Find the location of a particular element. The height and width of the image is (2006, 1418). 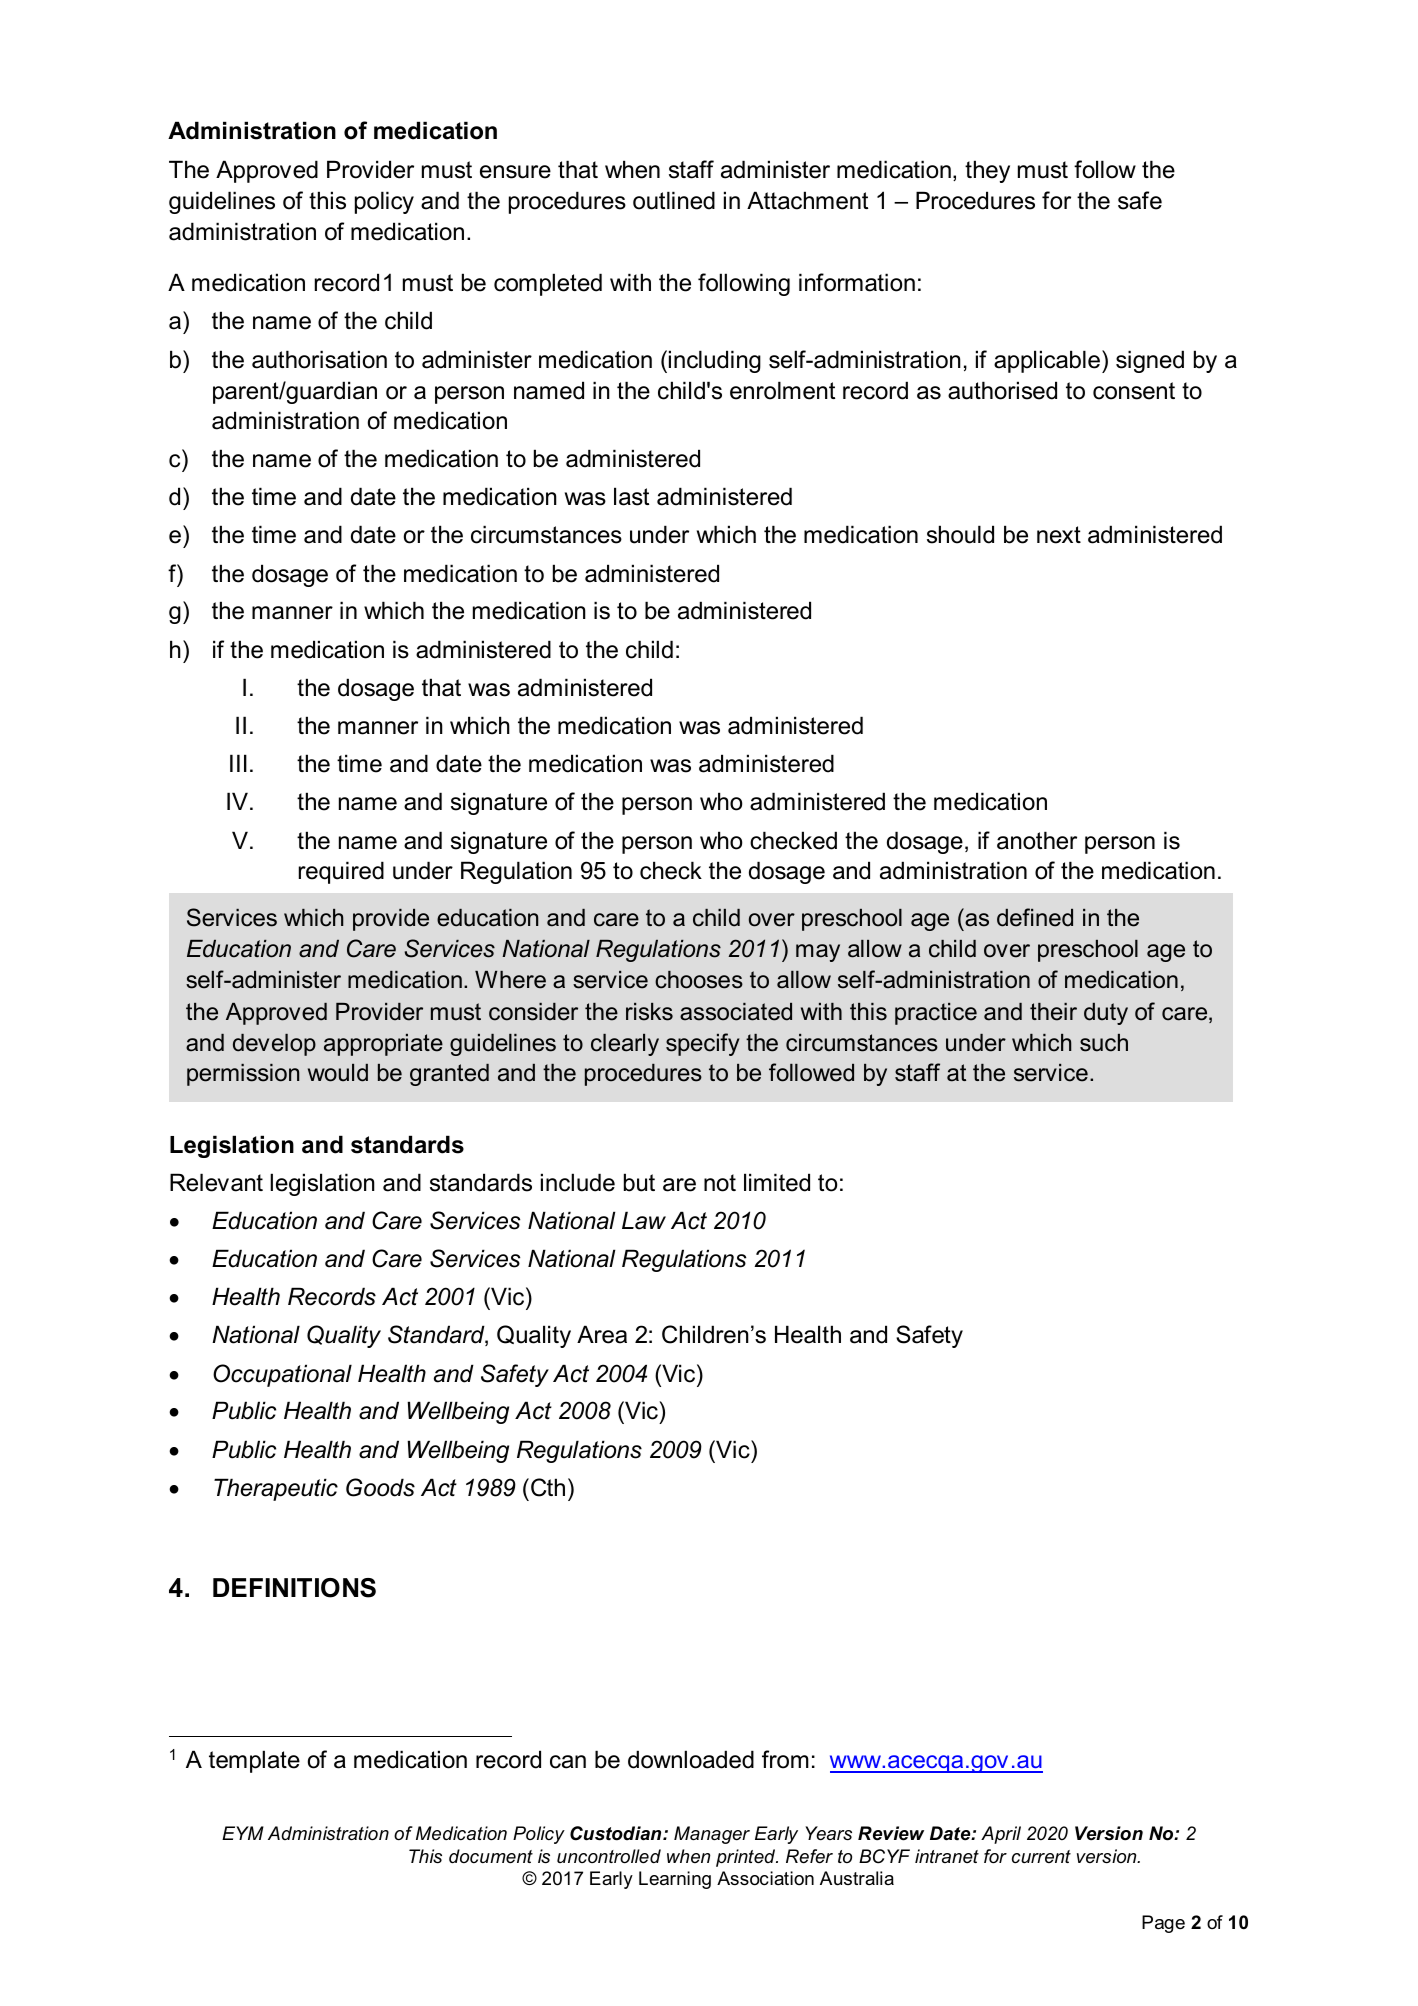

Occupational is located at coordinates (282, 1375).
